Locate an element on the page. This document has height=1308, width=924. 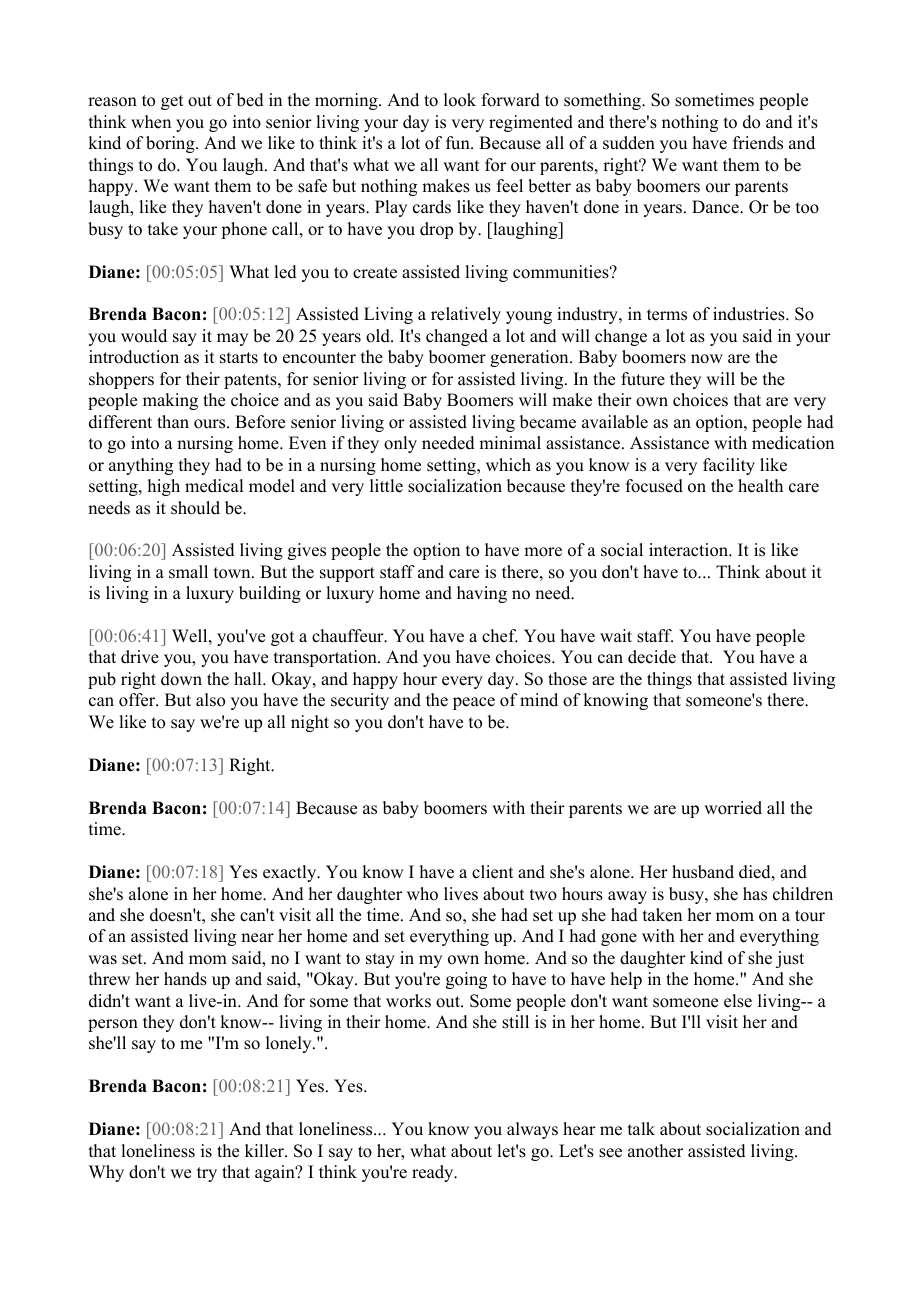
drive is located at coordinates (140, 657).
